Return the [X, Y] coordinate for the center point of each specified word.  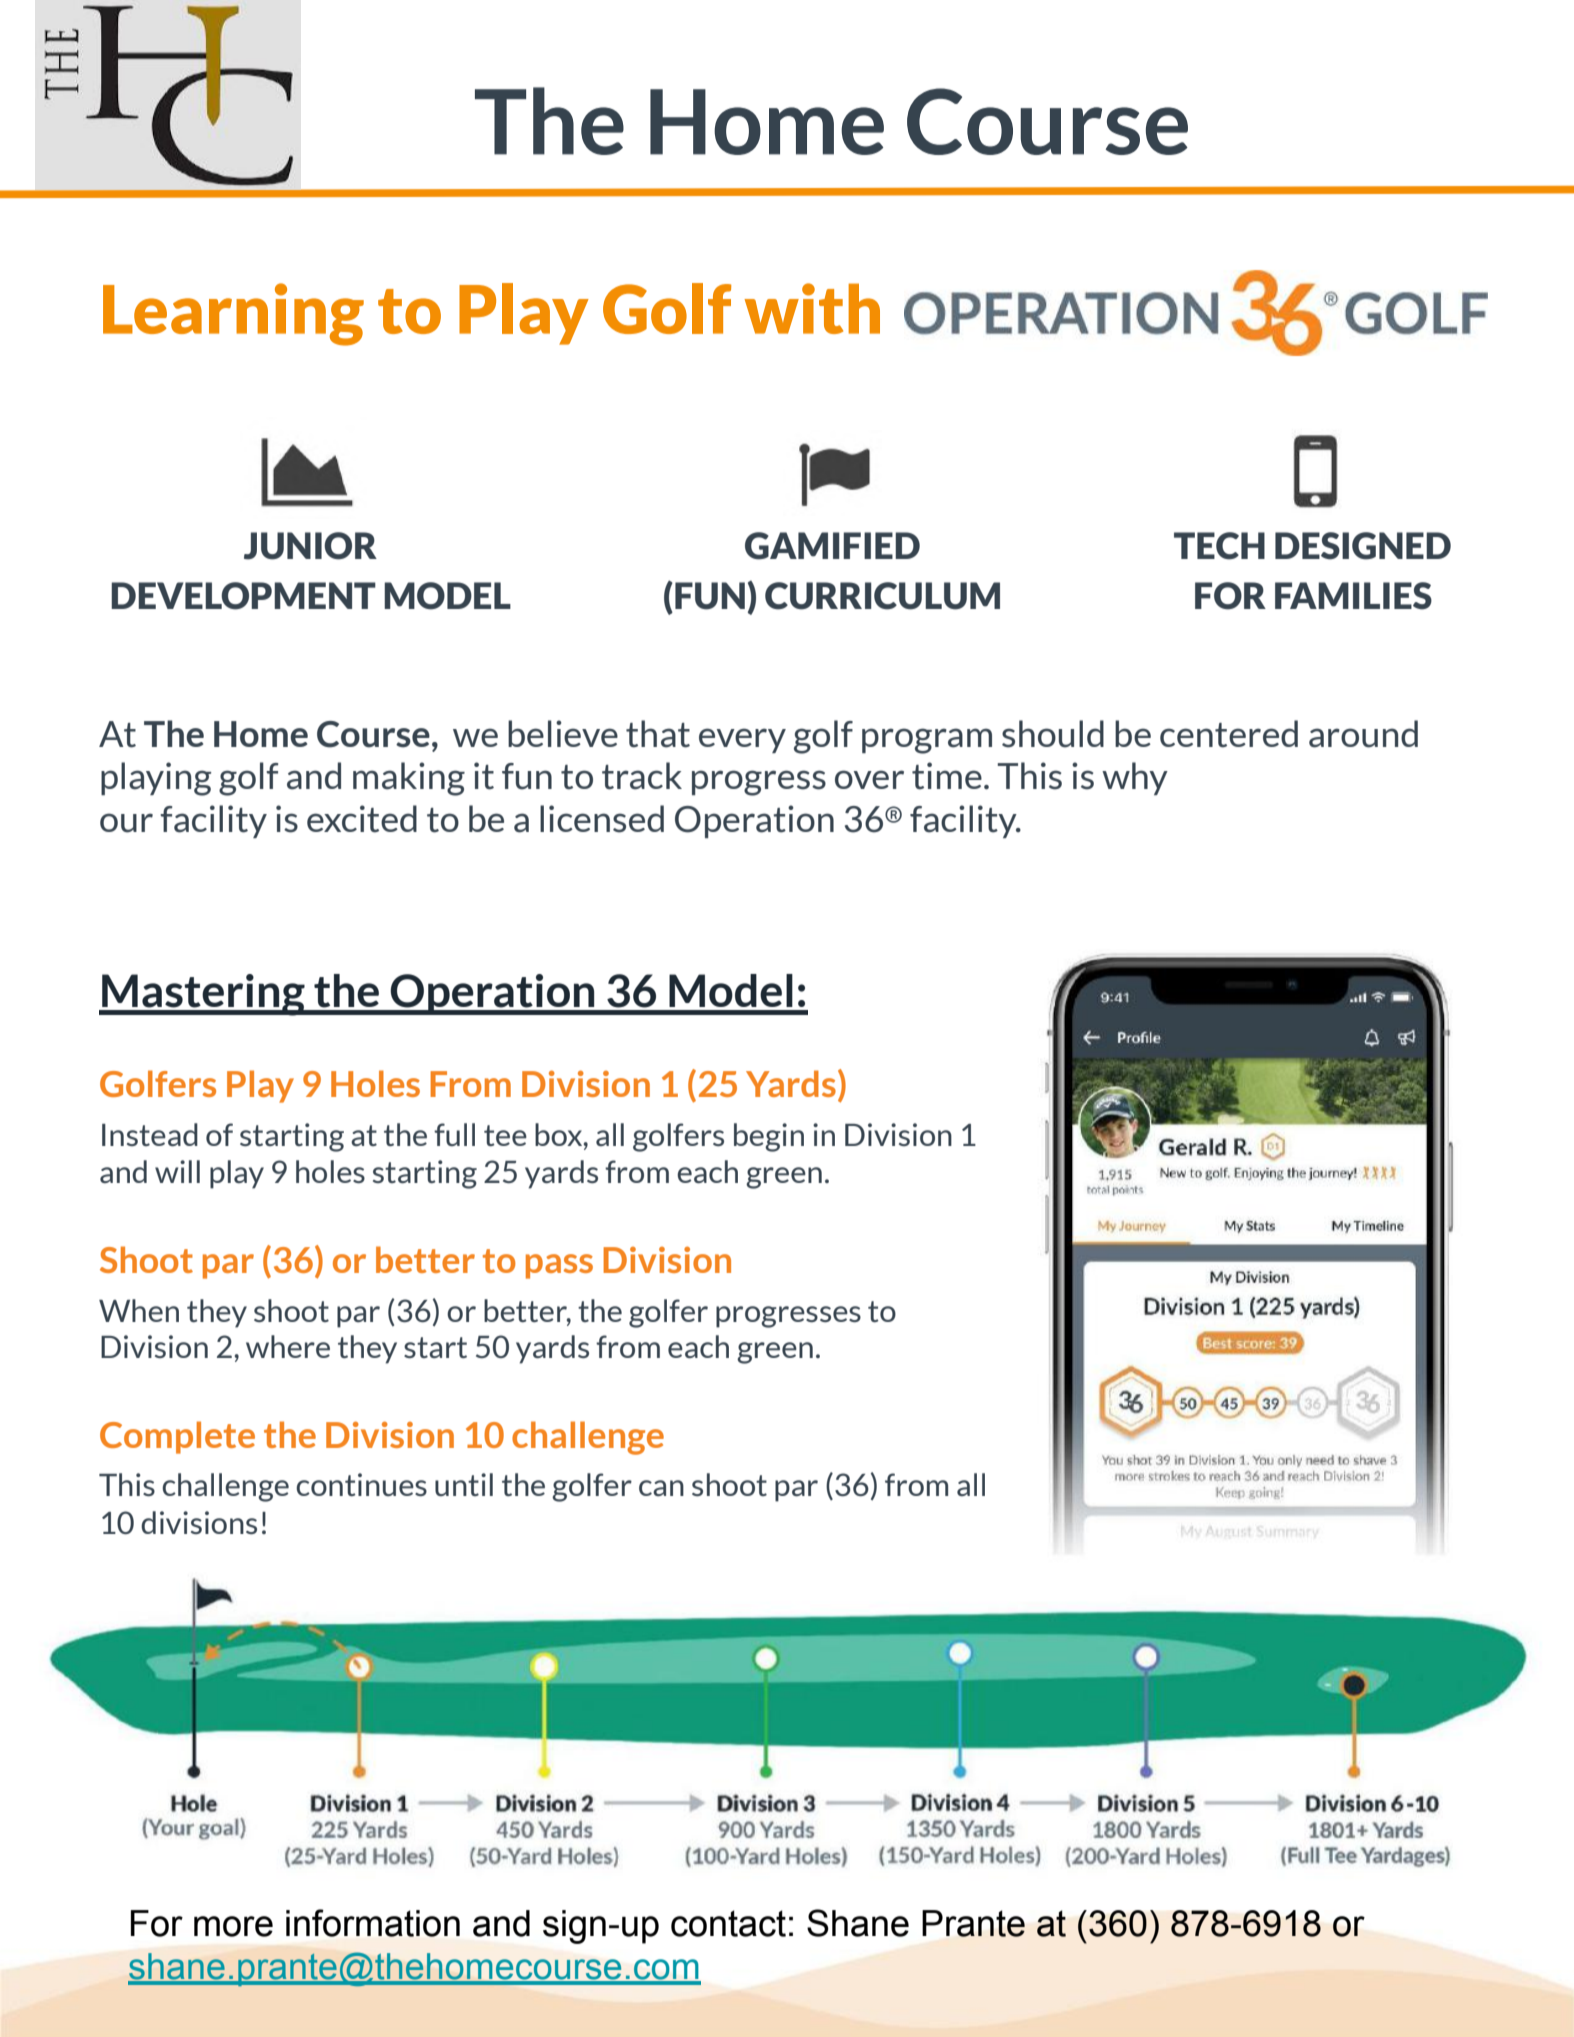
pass [559, 1266]
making [409, 779]
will [177, 1171]
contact [728, 1923]
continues [361, 1484]
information [373, 1923]
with [812, 308]
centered [1229, 734]
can [661, 1488]
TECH [1219, 546]
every [742, 740]
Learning [233, 314]
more [233, 1926]
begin [769, 1137]
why [1135, 778]
